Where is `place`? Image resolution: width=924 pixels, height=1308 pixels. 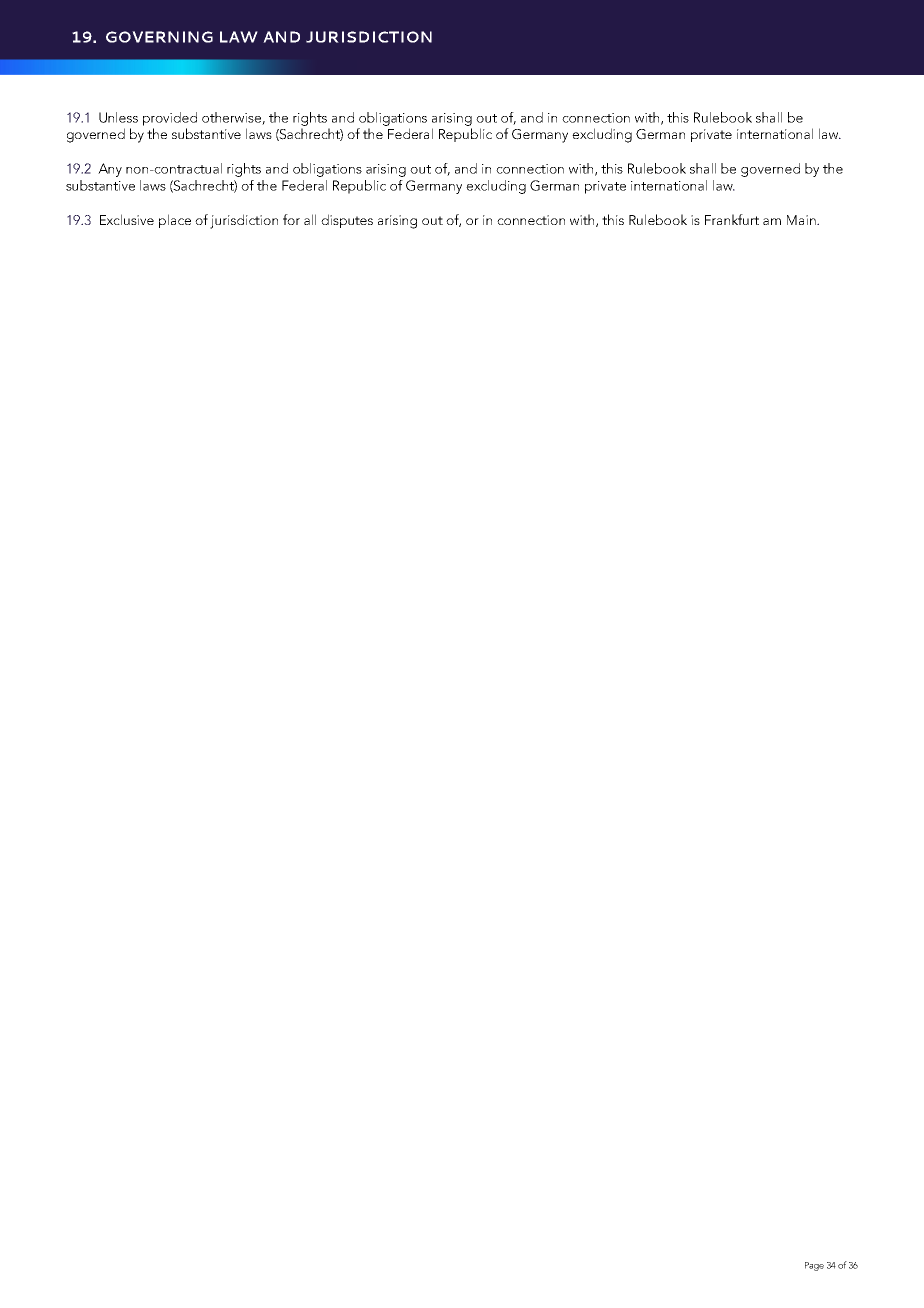
place is located at coordinates (175, 221).
